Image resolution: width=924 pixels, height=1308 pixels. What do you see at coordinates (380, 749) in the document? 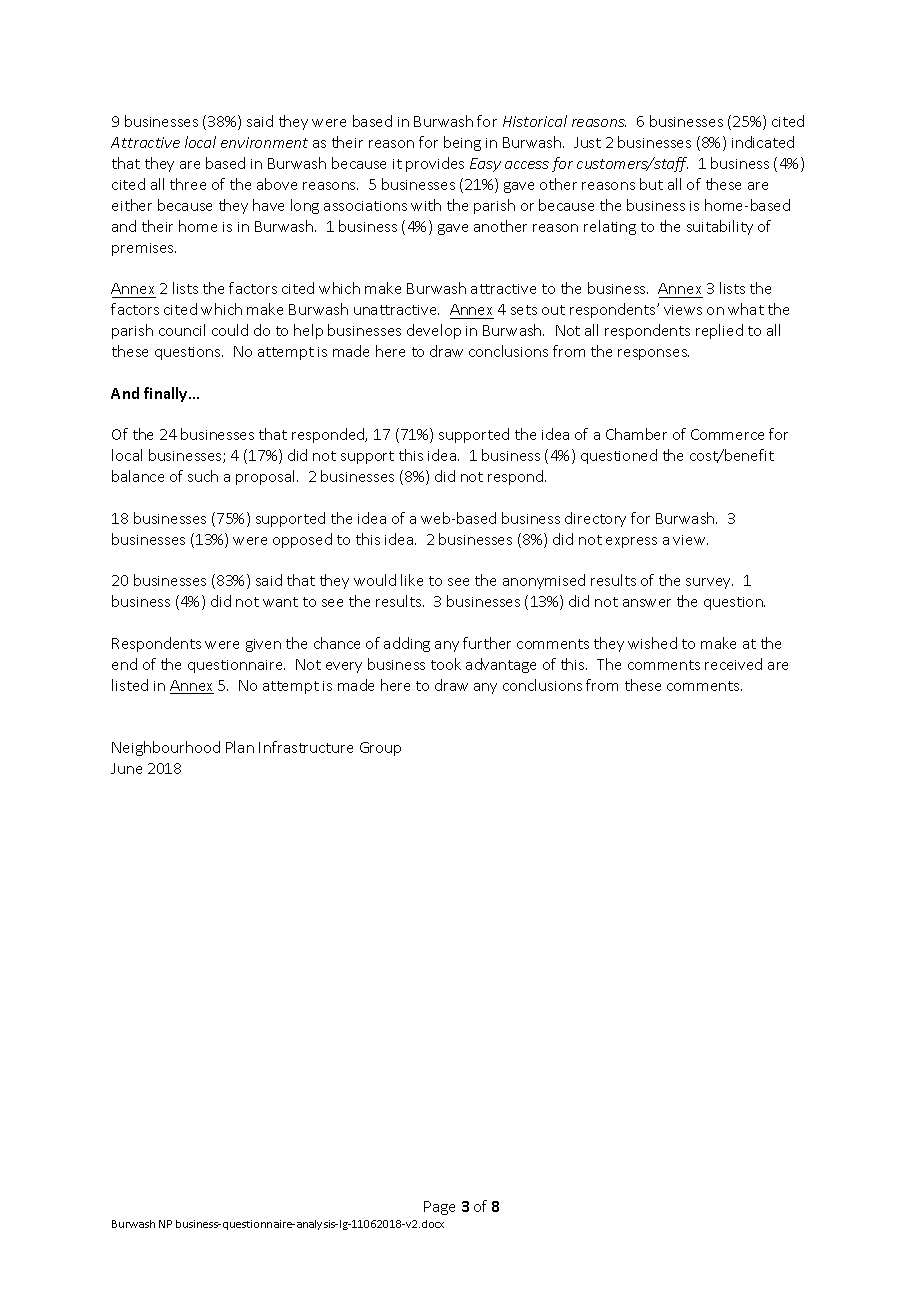
I see `Group` at bounding box center [380, 749].
